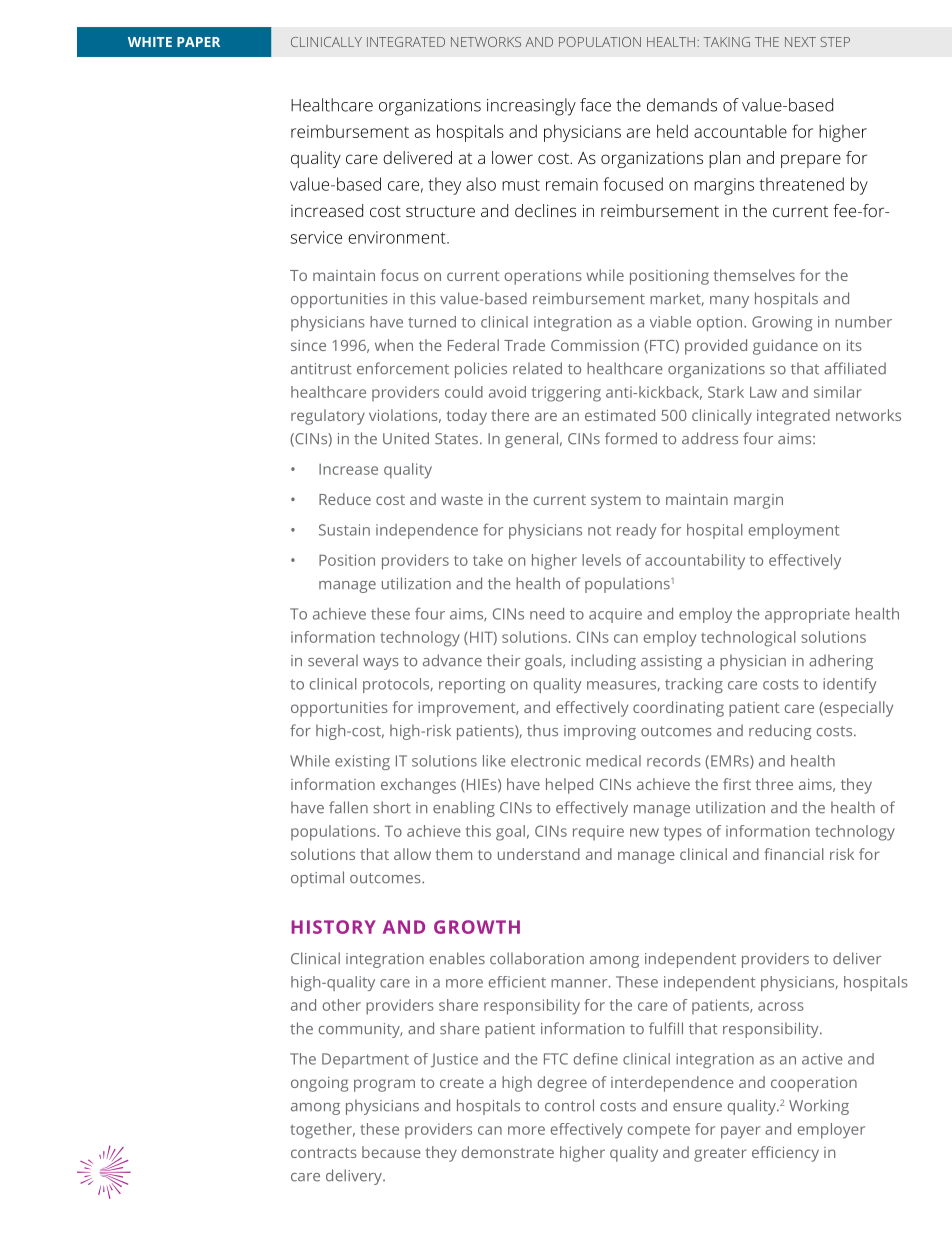 The height and width of the document is (1233, 952). I want to click on ongoing, so click(319, 1084).
